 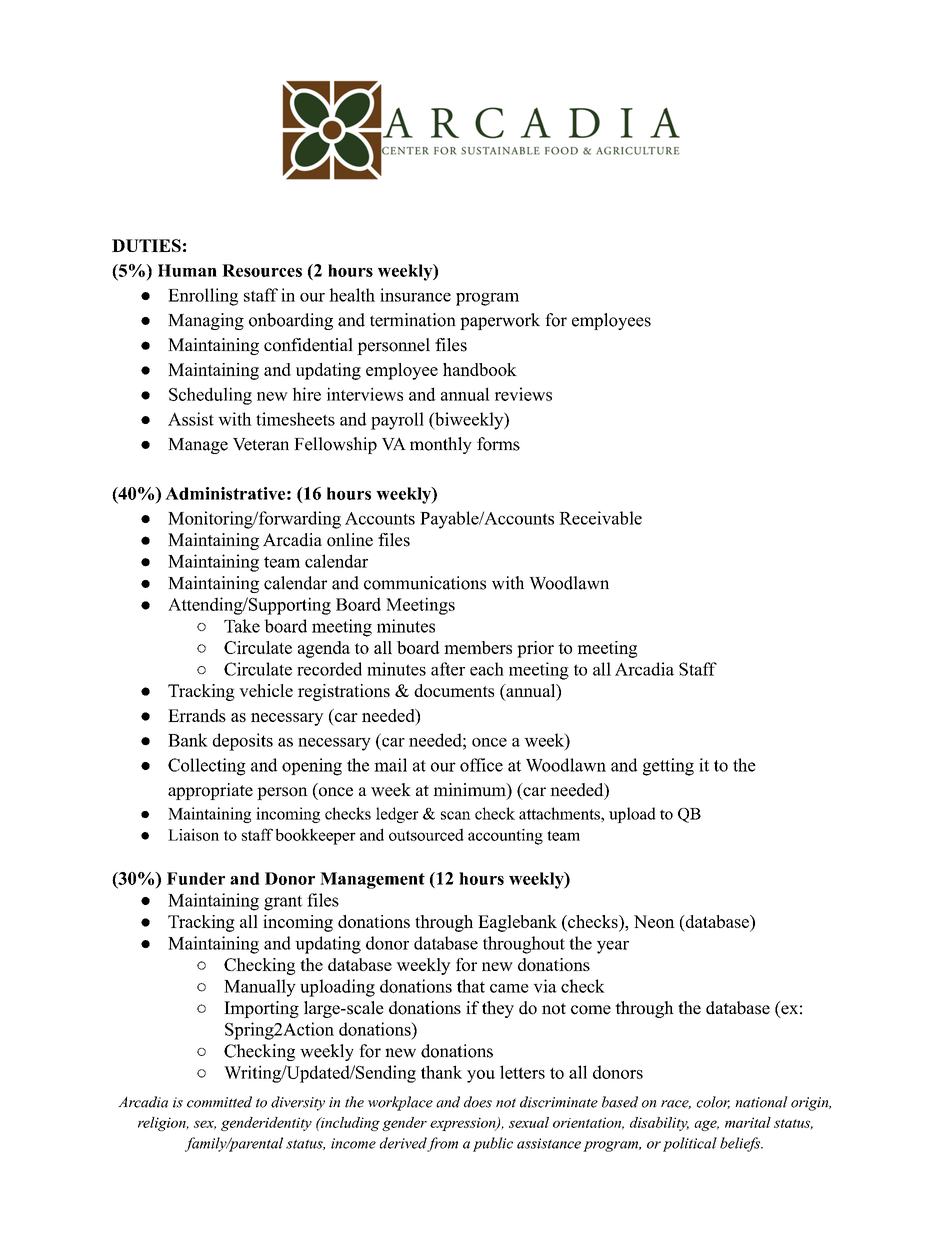 I want to click on insurance, so click(x=415, y=295).
